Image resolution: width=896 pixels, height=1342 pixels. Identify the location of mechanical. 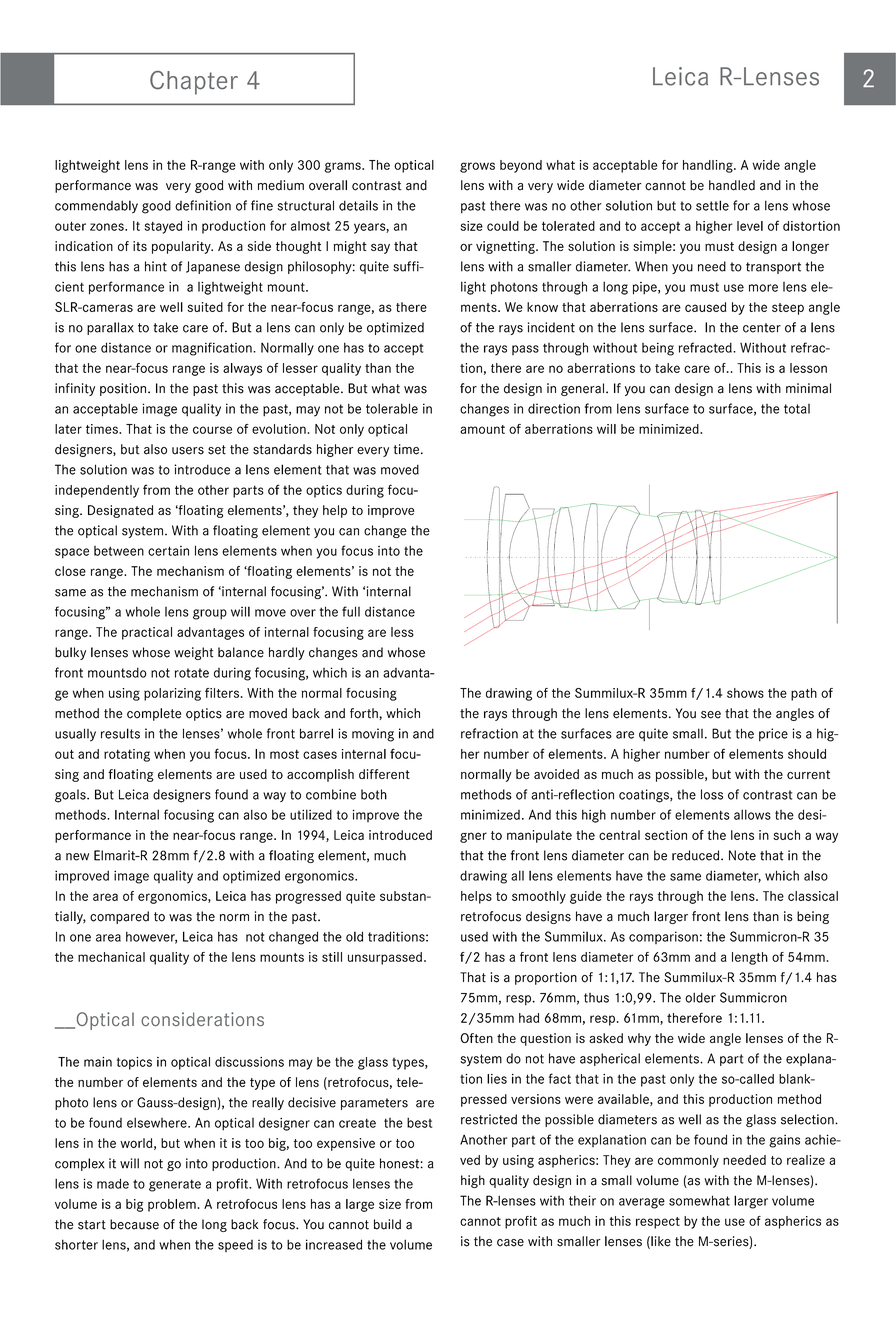
(111, 957).
